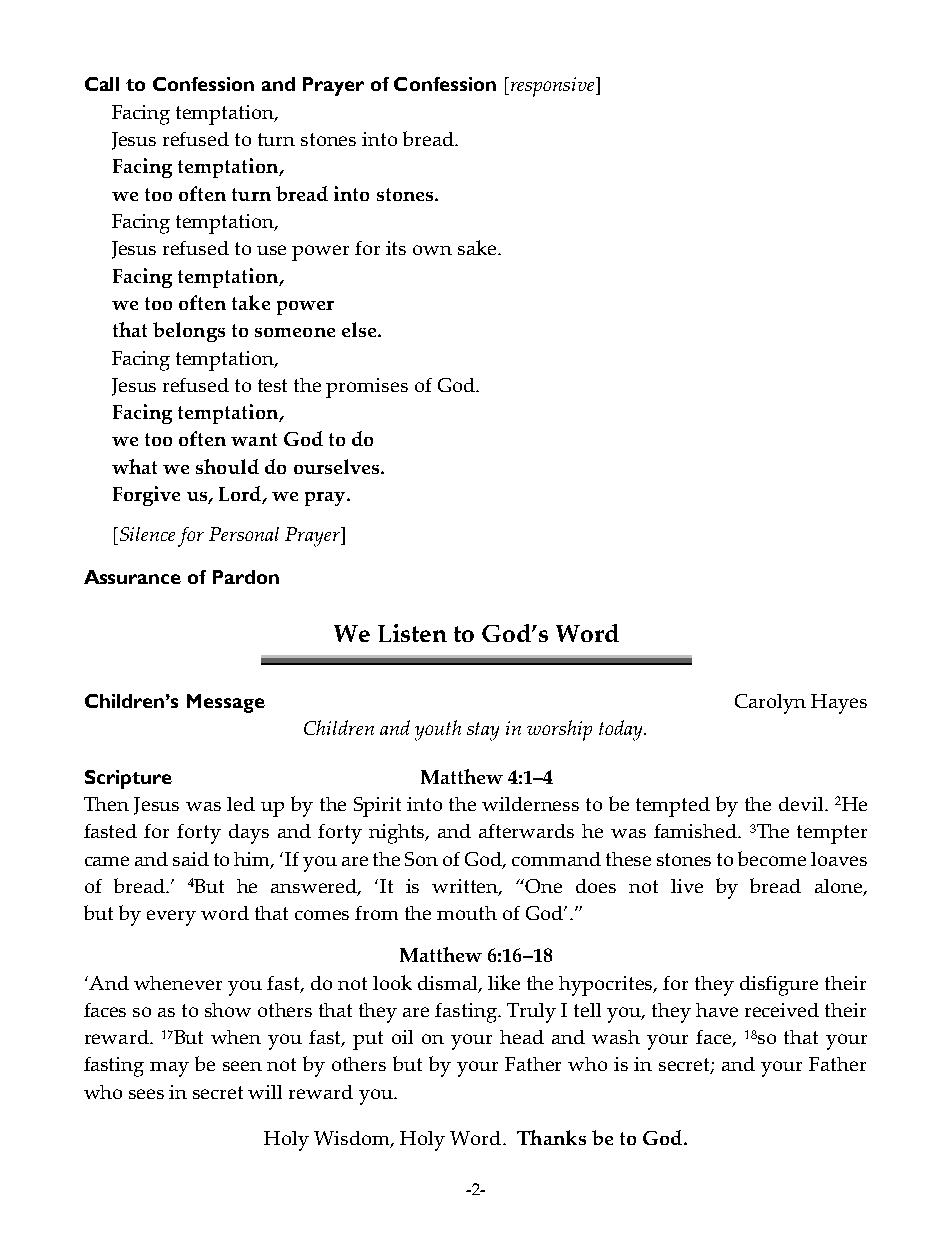 This document has width=952, height=1233. Describe the element at coordinates (551, 1137) in the document. I see `Thanks` at that location.
